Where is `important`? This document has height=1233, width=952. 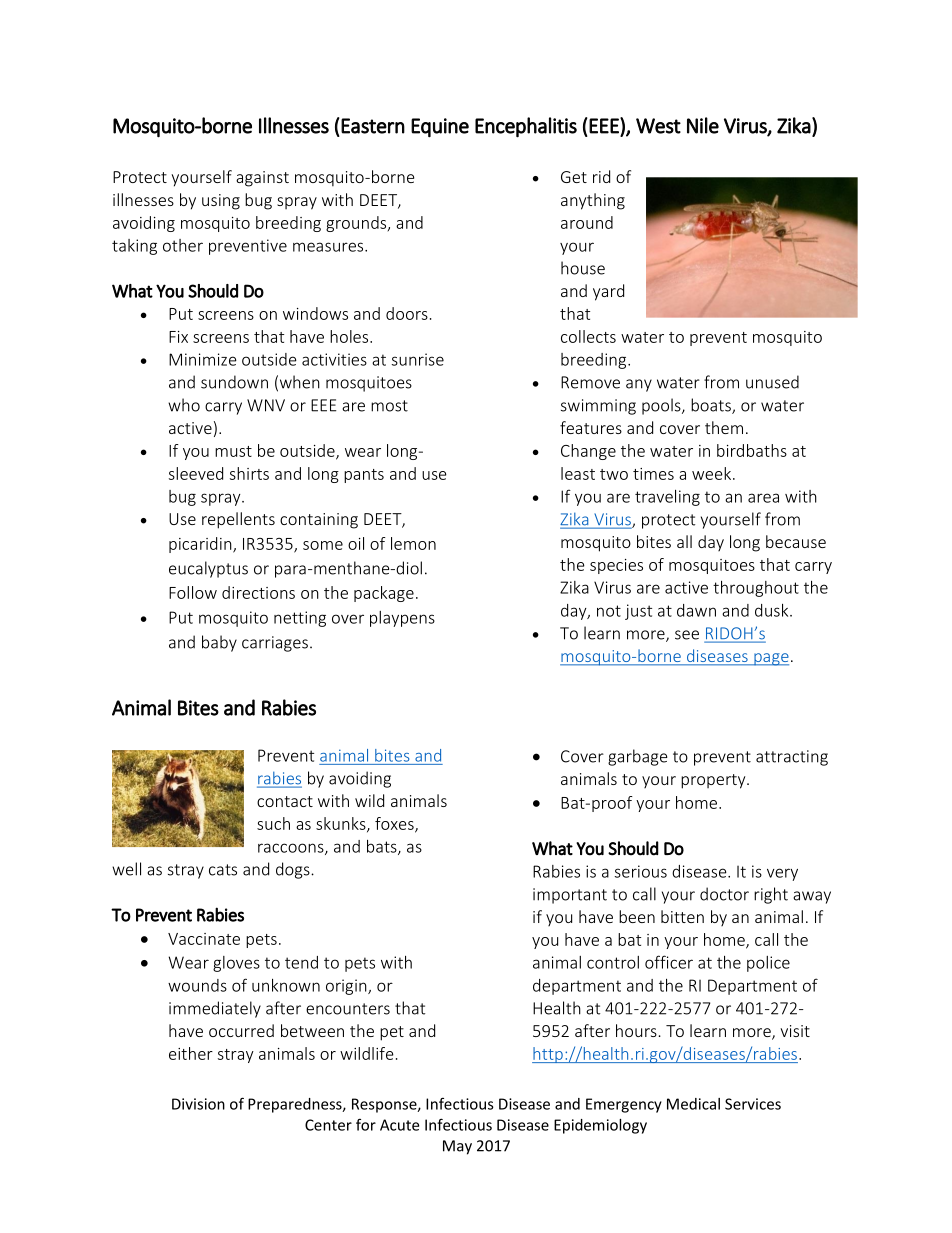
important is located at coordinates (570, 896).
